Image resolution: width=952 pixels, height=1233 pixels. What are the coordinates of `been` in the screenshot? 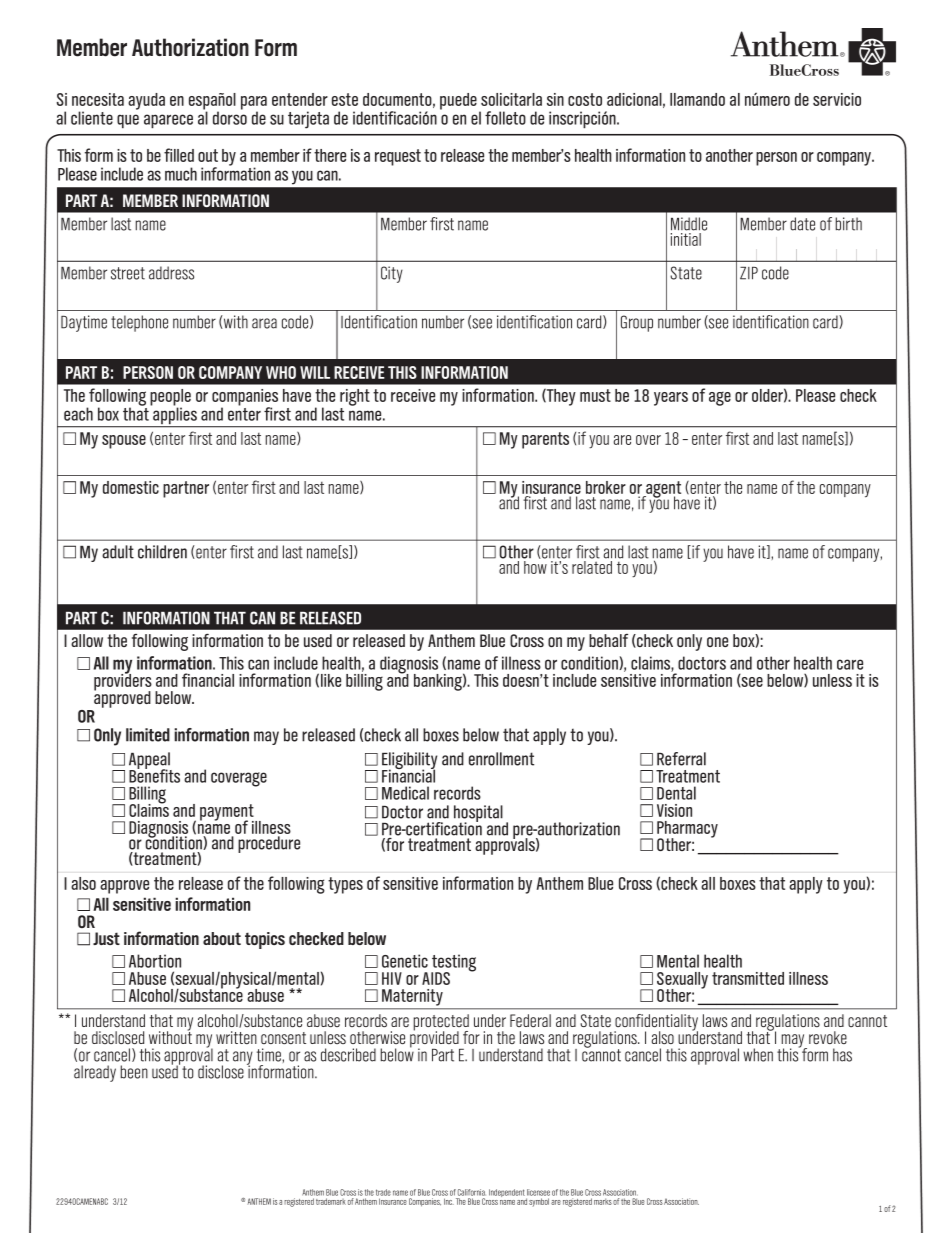 It's located at (134, 1072).
